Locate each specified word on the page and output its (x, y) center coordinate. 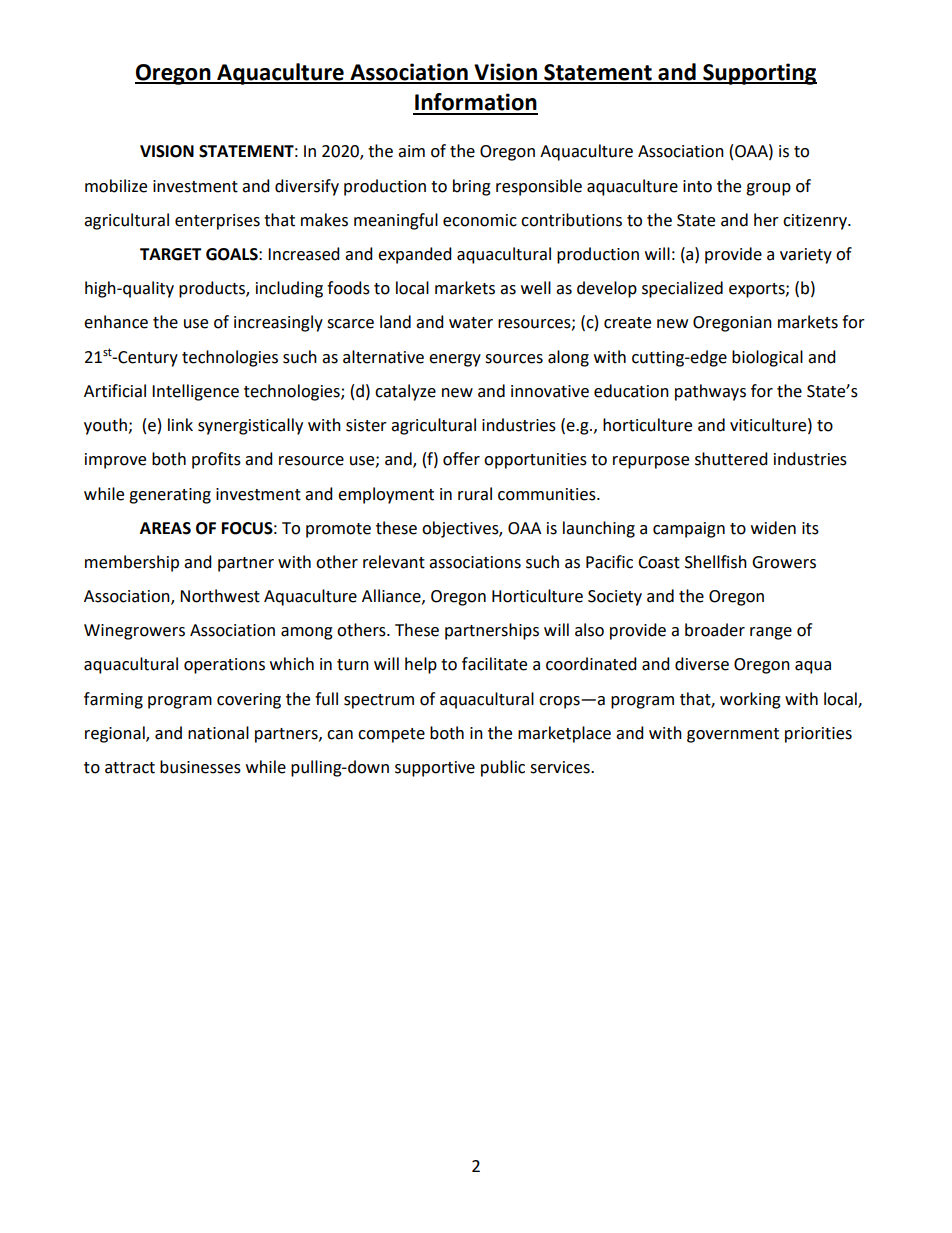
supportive (435, 769)
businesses (200, 767)
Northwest (220, 596)
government (733, 735)
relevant (394, 562)
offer (461, 459)
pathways (710, 392)
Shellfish (716, 562)
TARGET (171, 254)
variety (806, 256)
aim (411, 151)
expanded (415, 255)
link (180, 424)
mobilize (116, 186)
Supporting (759, 74)
